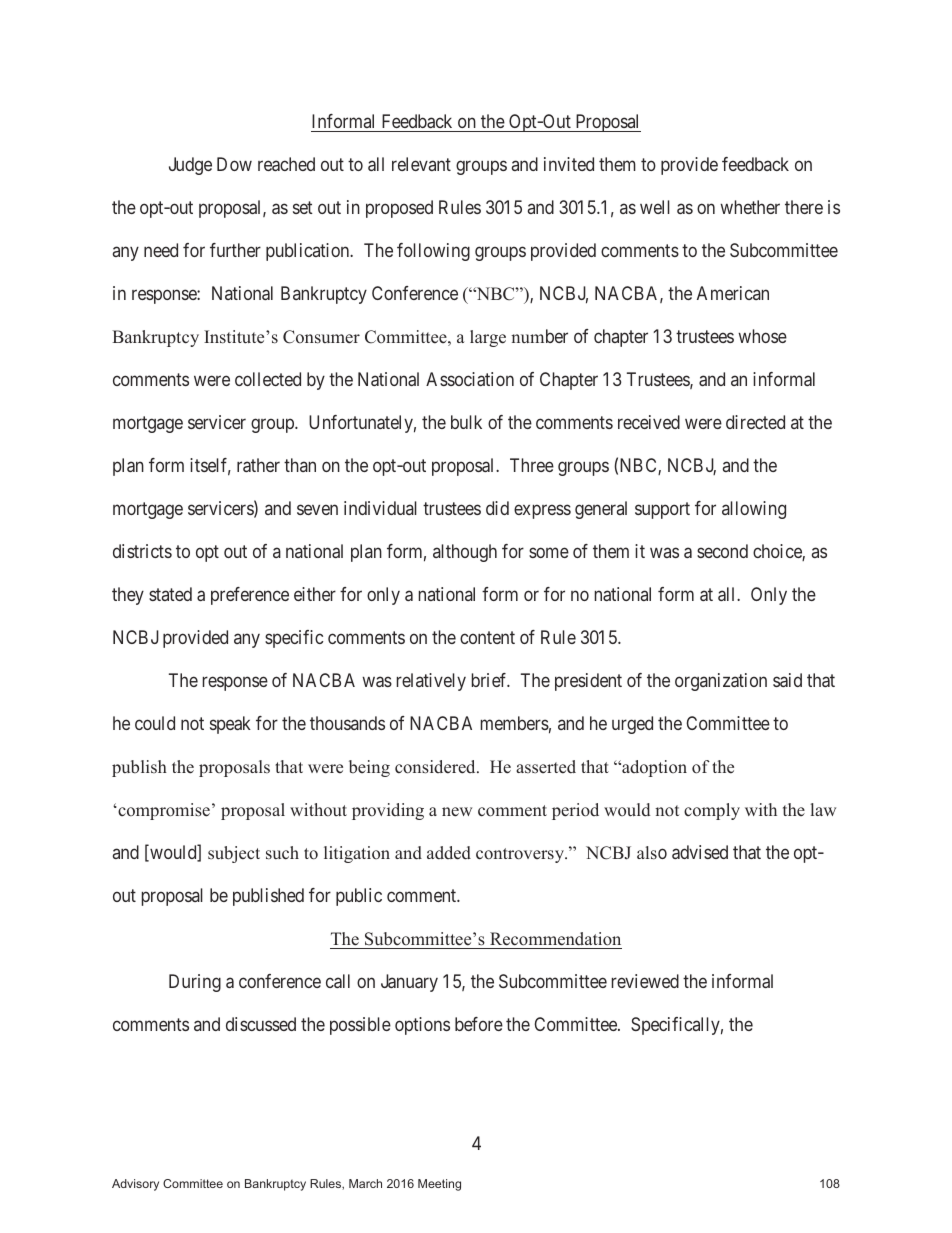 The height and width of the screenshot is (1233, 952). I want to click on organization, so click(721, 682).
